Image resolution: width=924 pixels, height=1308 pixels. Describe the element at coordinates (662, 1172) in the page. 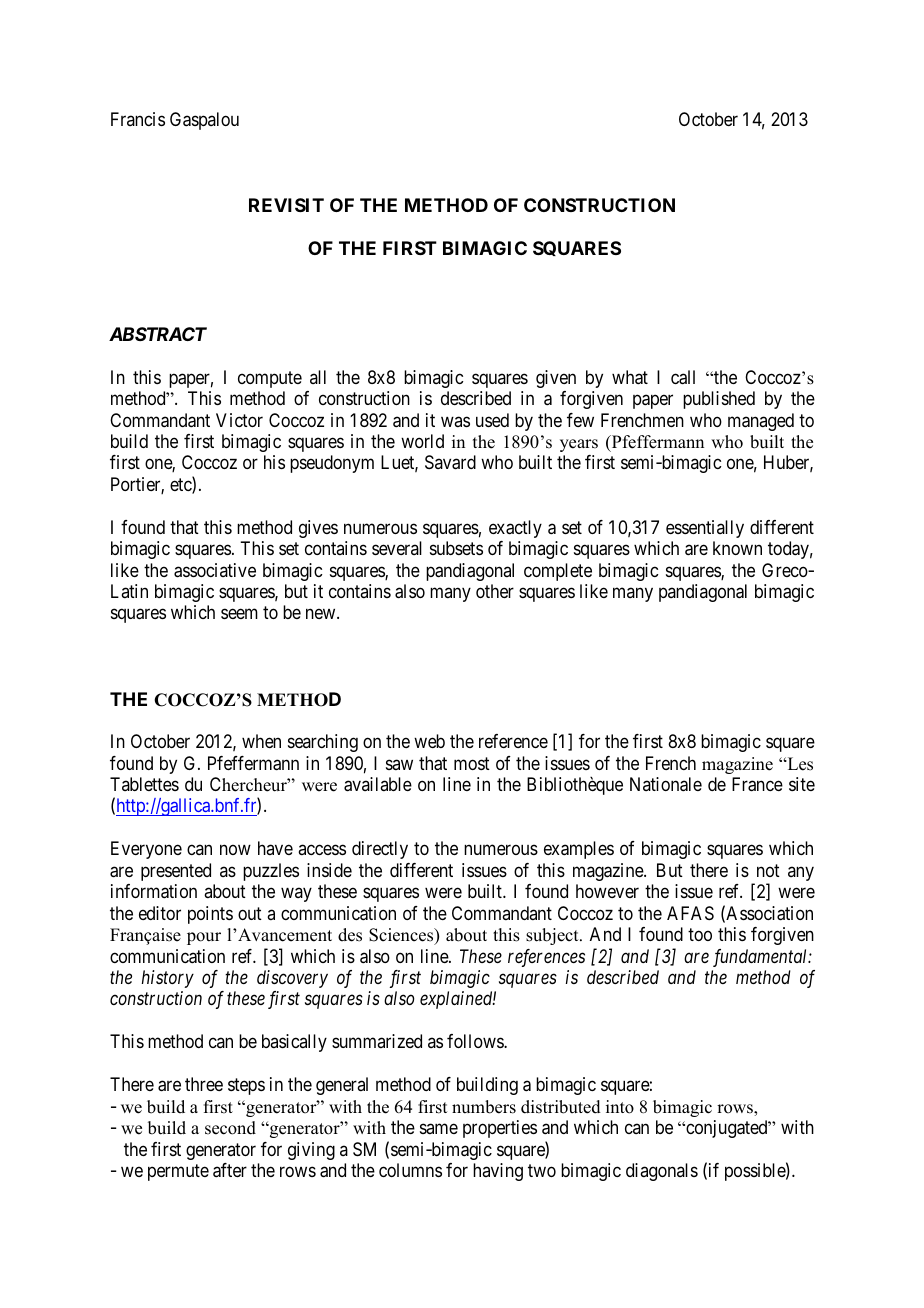

I see `diagonals` at that location.
